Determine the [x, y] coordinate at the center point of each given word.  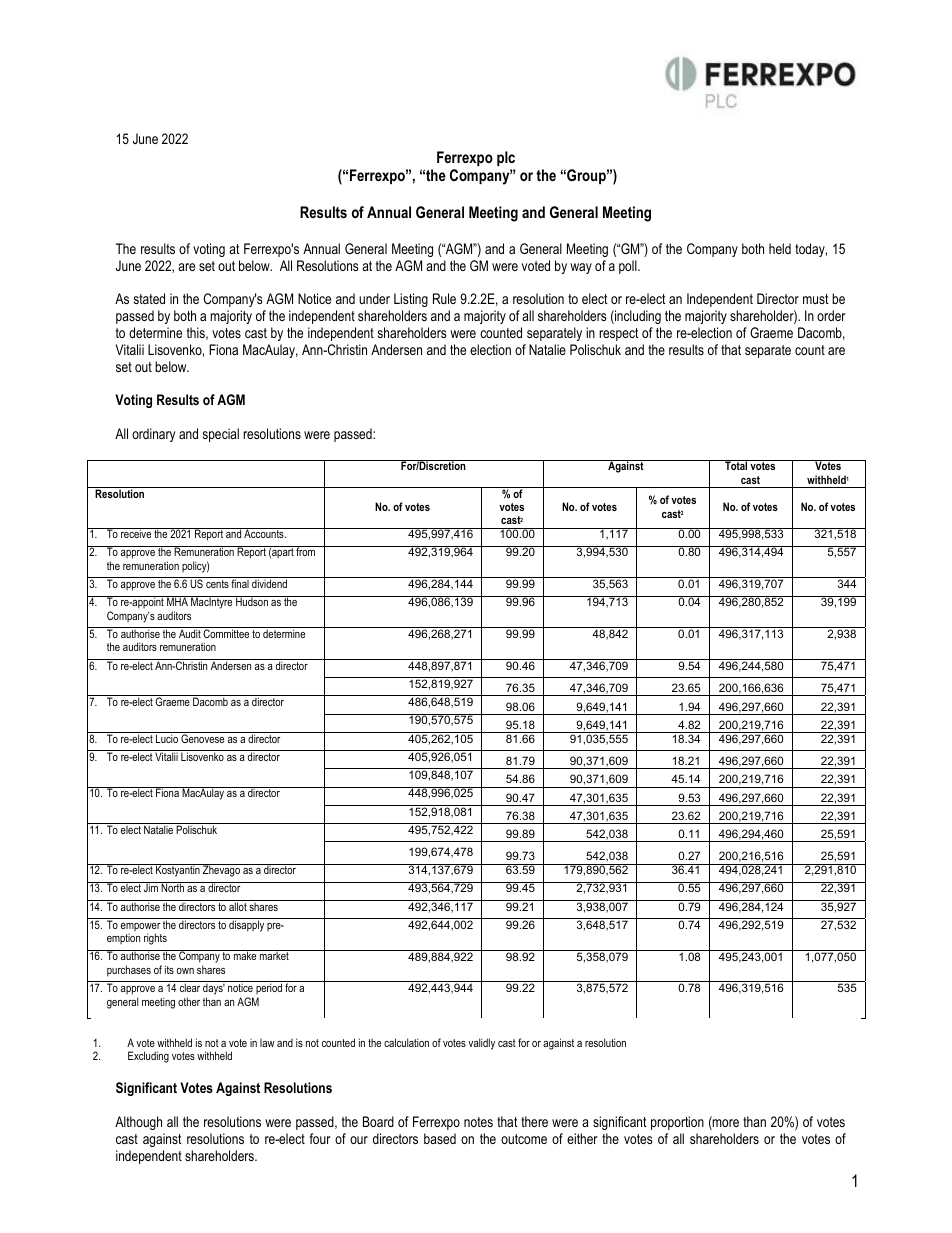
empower [140, 928]
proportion [677, 1123]
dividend [269, 583]
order [831, 315]
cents [217, 584]
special [221, 435]
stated [149, 298]
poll [629, 267]
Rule [444, 298]
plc [506, 158]
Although [138, 1123]
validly [481, 1044]
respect [619, 334]
